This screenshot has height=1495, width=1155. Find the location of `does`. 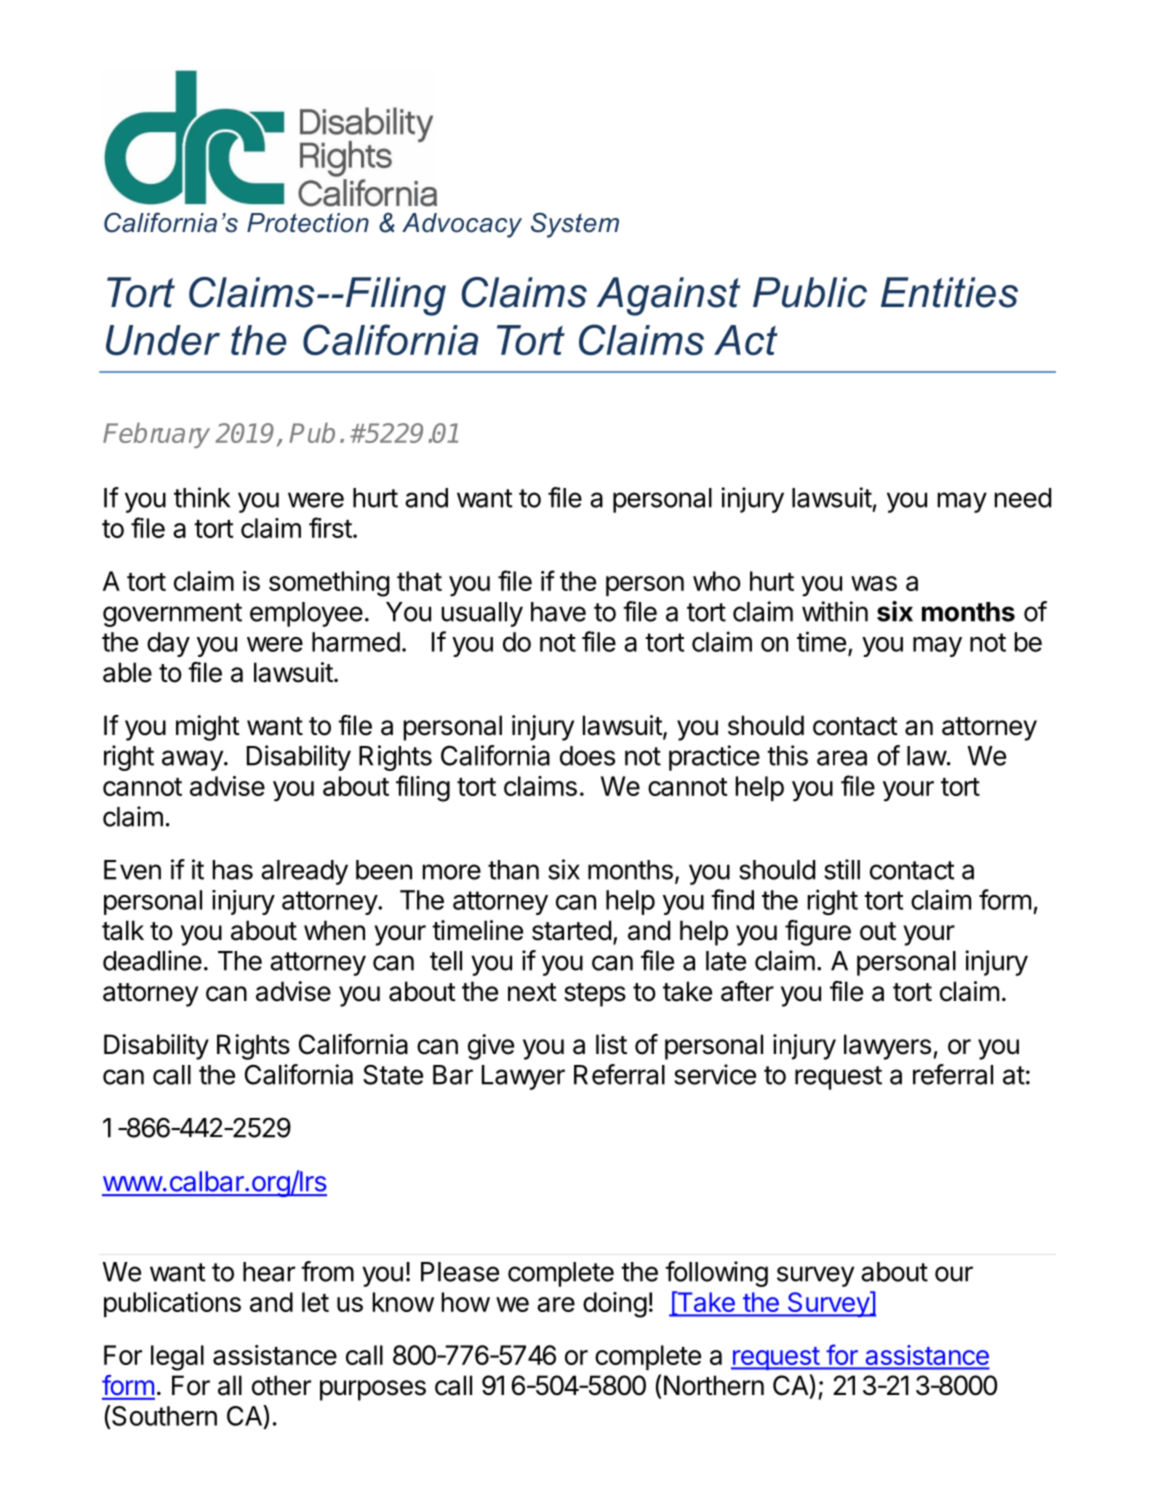

does is located at coordinates (587, 756).
